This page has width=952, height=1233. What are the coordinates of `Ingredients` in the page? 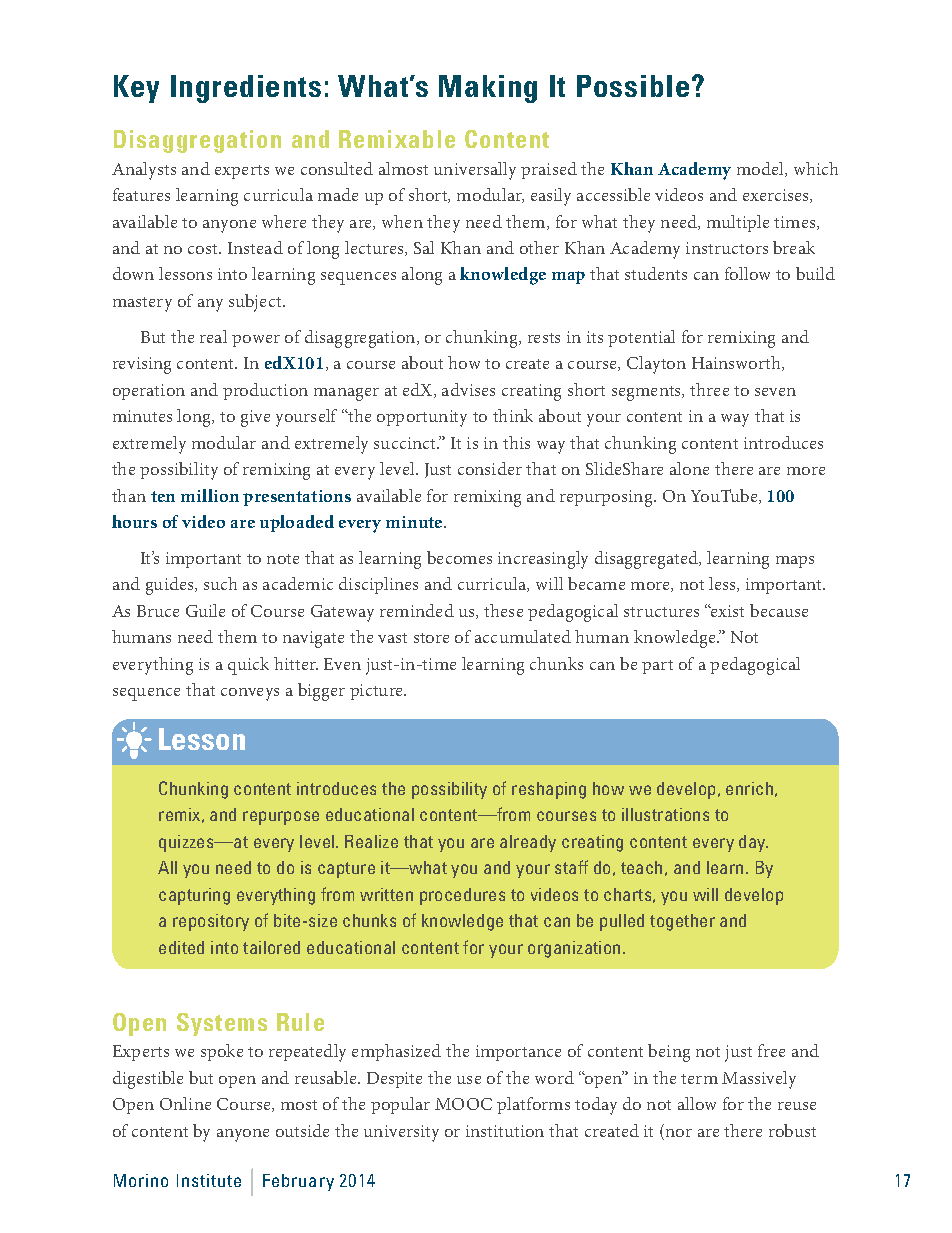 It's located at (246, 89).
